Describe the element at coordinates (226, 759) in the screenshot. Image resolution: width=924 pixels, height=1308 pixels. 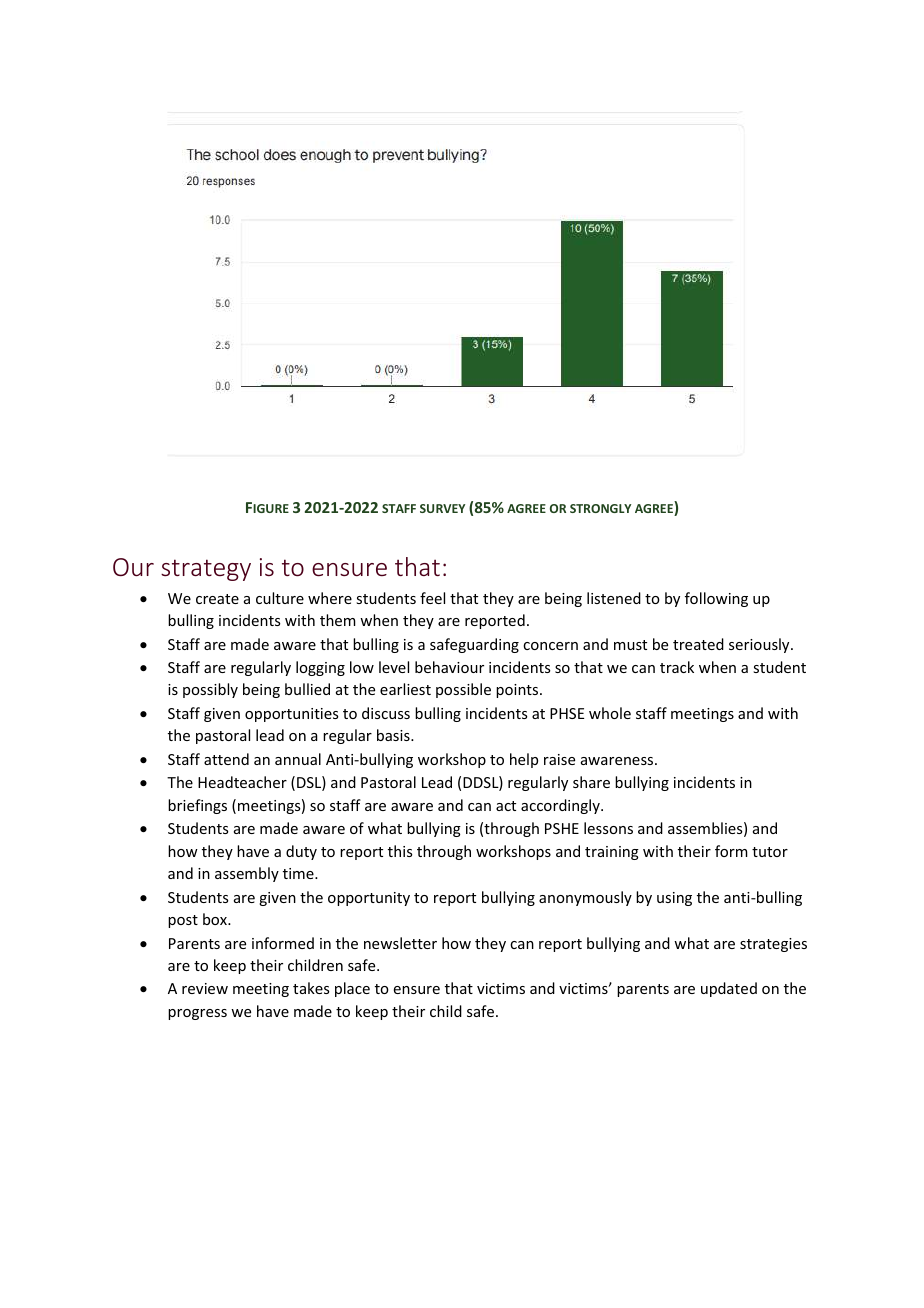
I see `attend` at that location.
